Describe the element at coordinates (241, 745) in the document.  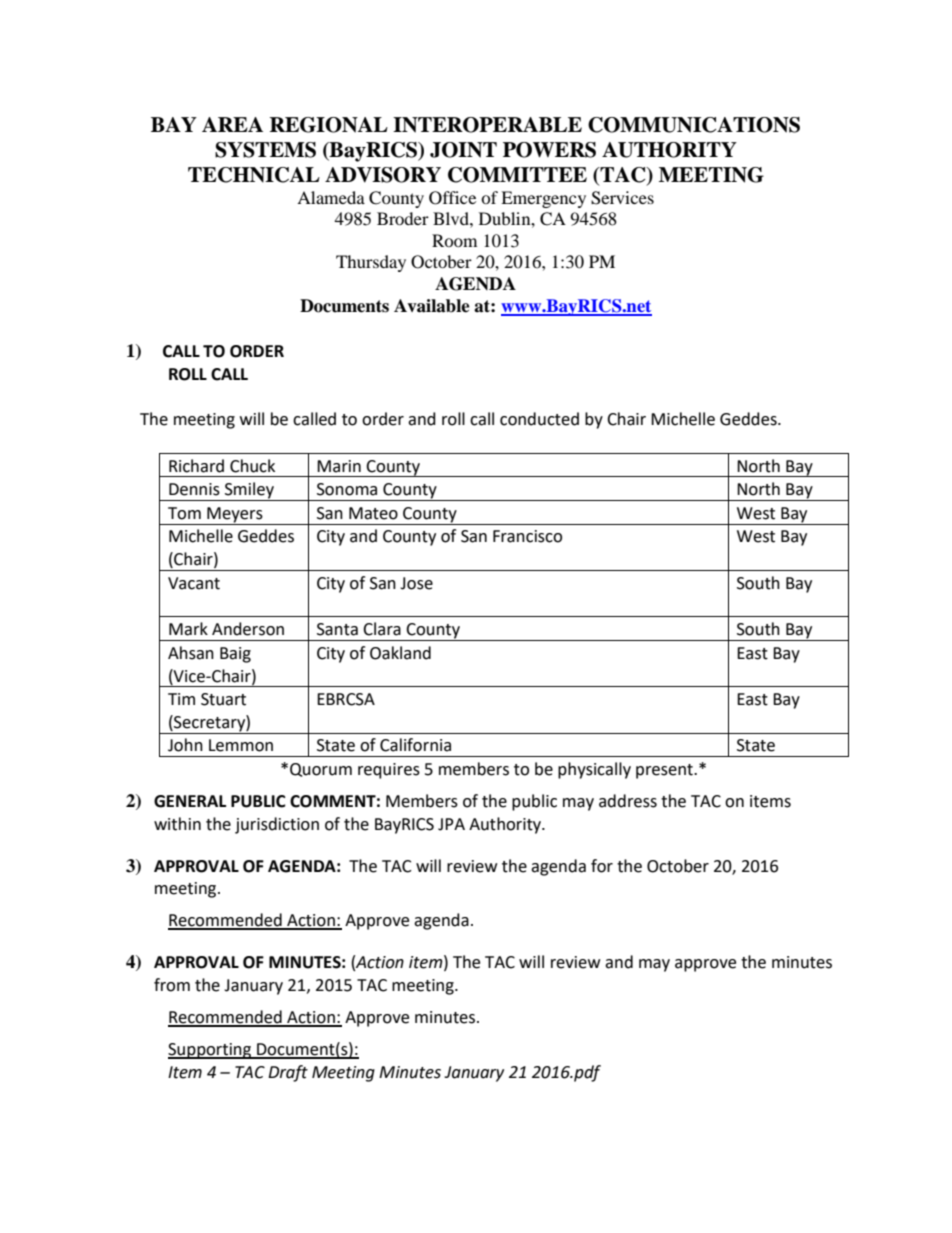
I see `Lemmon` at that location.
